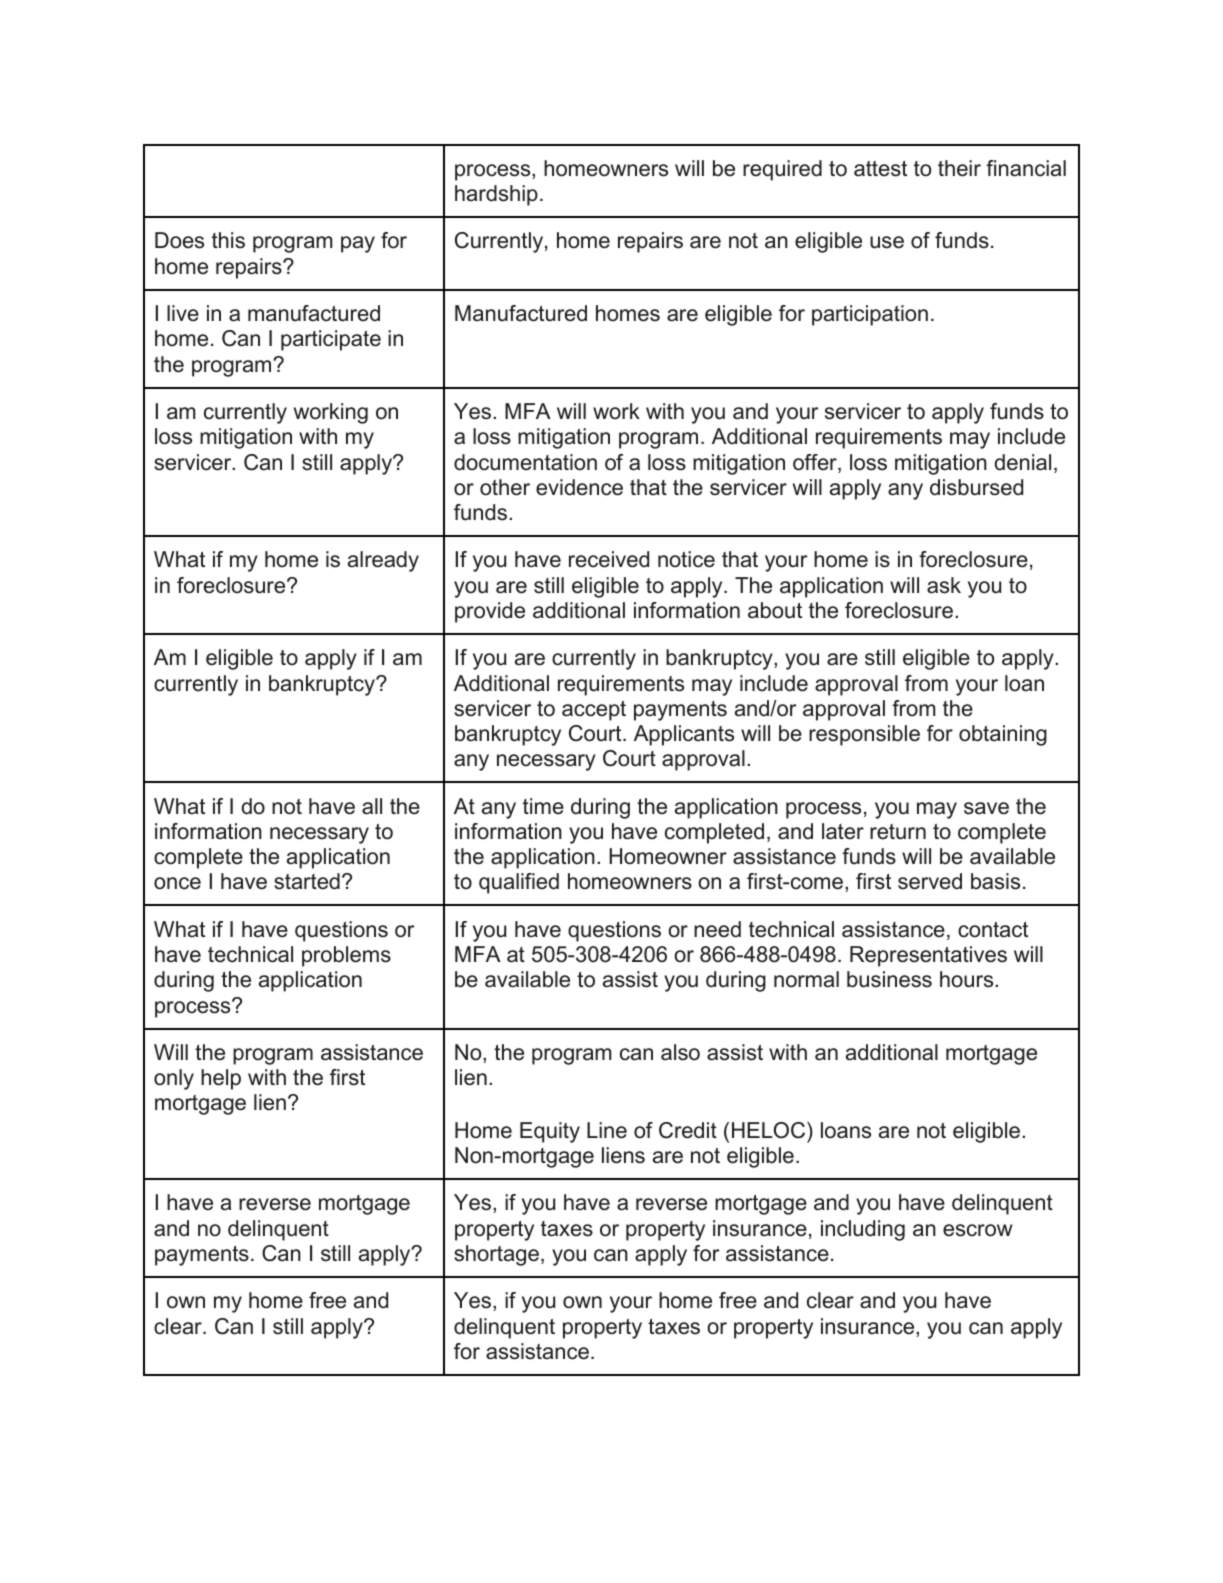  I want to click on shortage, so click(496, 1255).
